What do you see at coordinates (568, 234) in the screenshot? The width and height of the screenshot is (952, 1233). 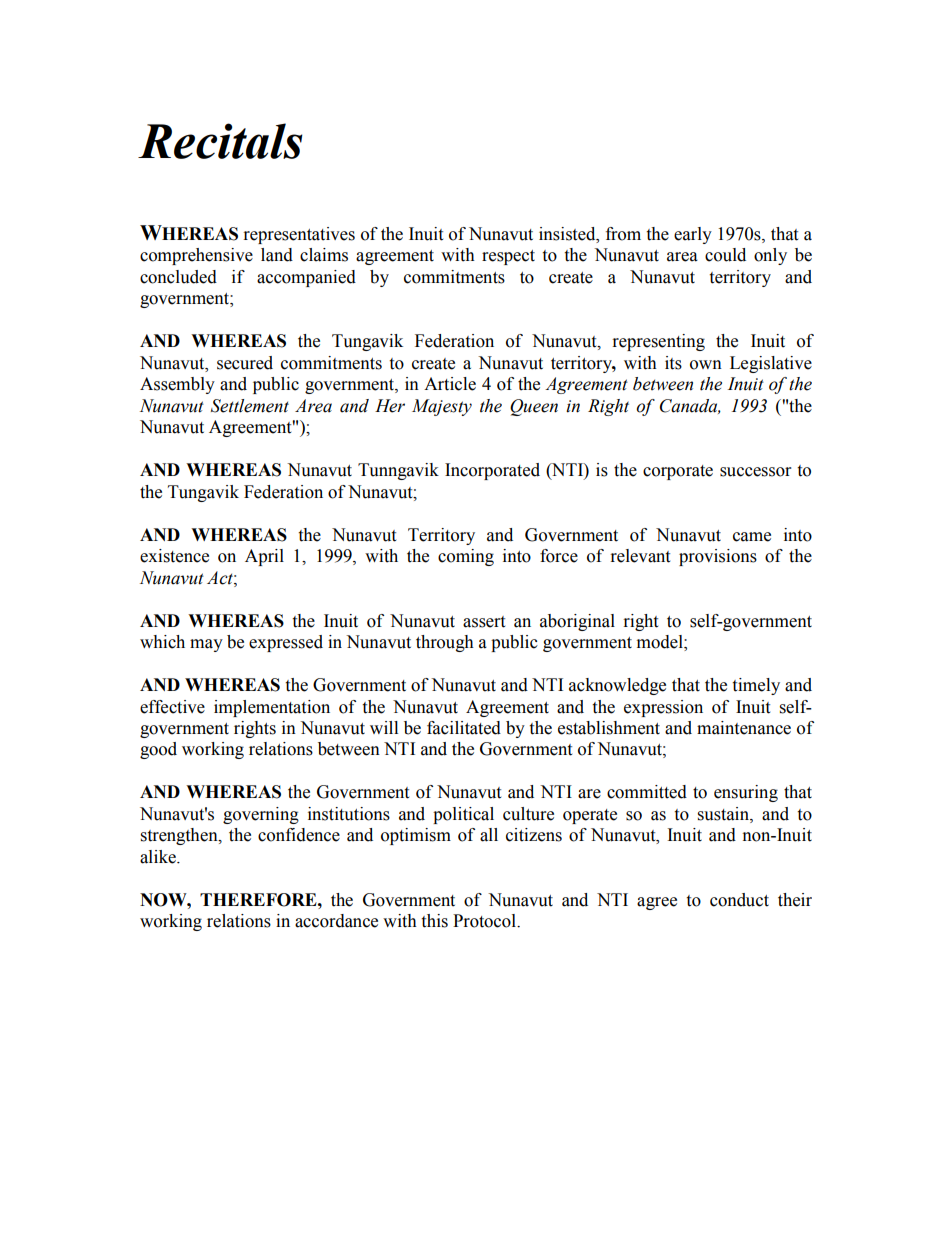 I see `insisted` at bounding box center [568, 234].
